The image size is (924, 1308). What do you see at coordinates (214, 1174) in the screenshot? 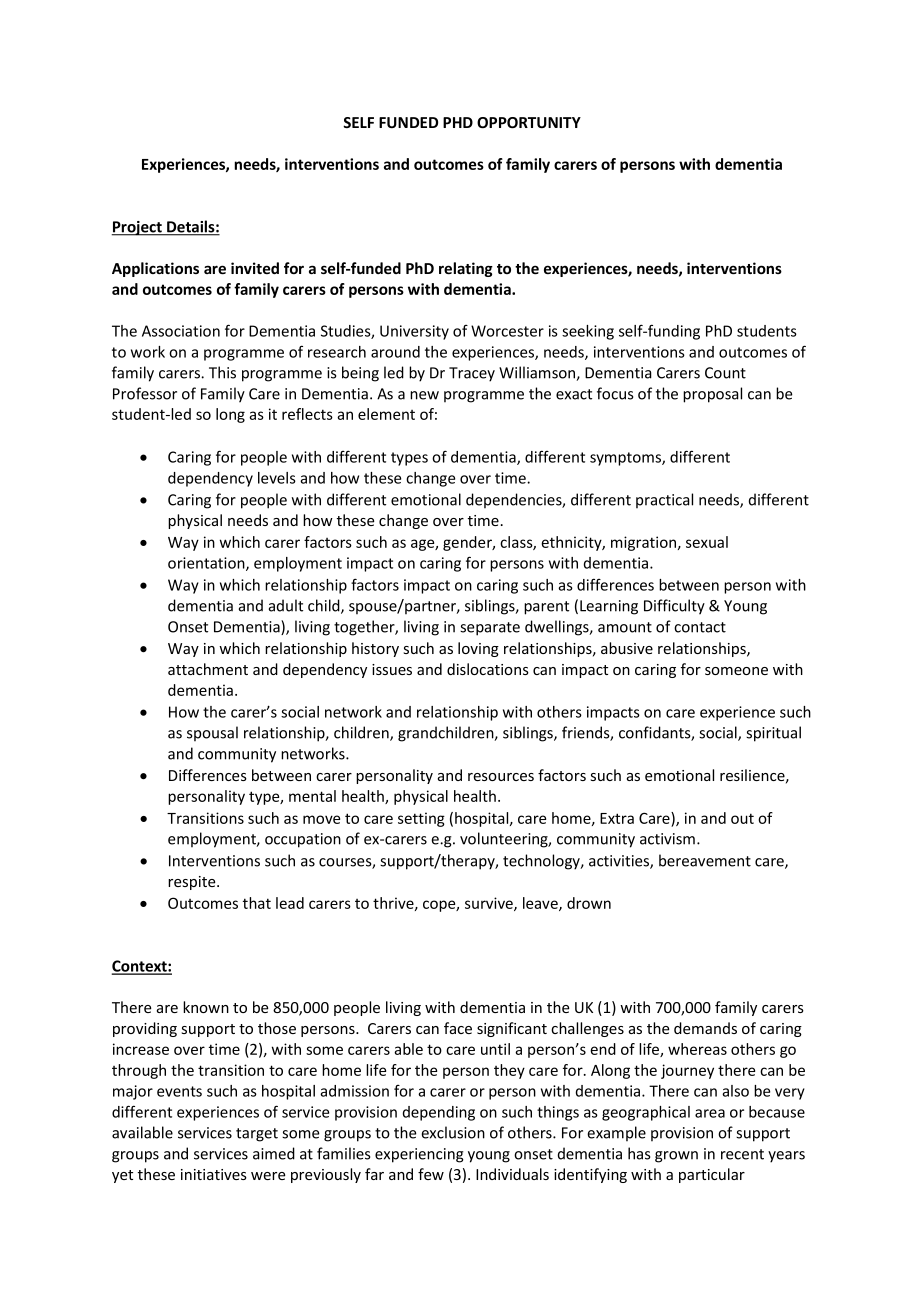
I see `initiatives` at bounding box center [214, 1174].
